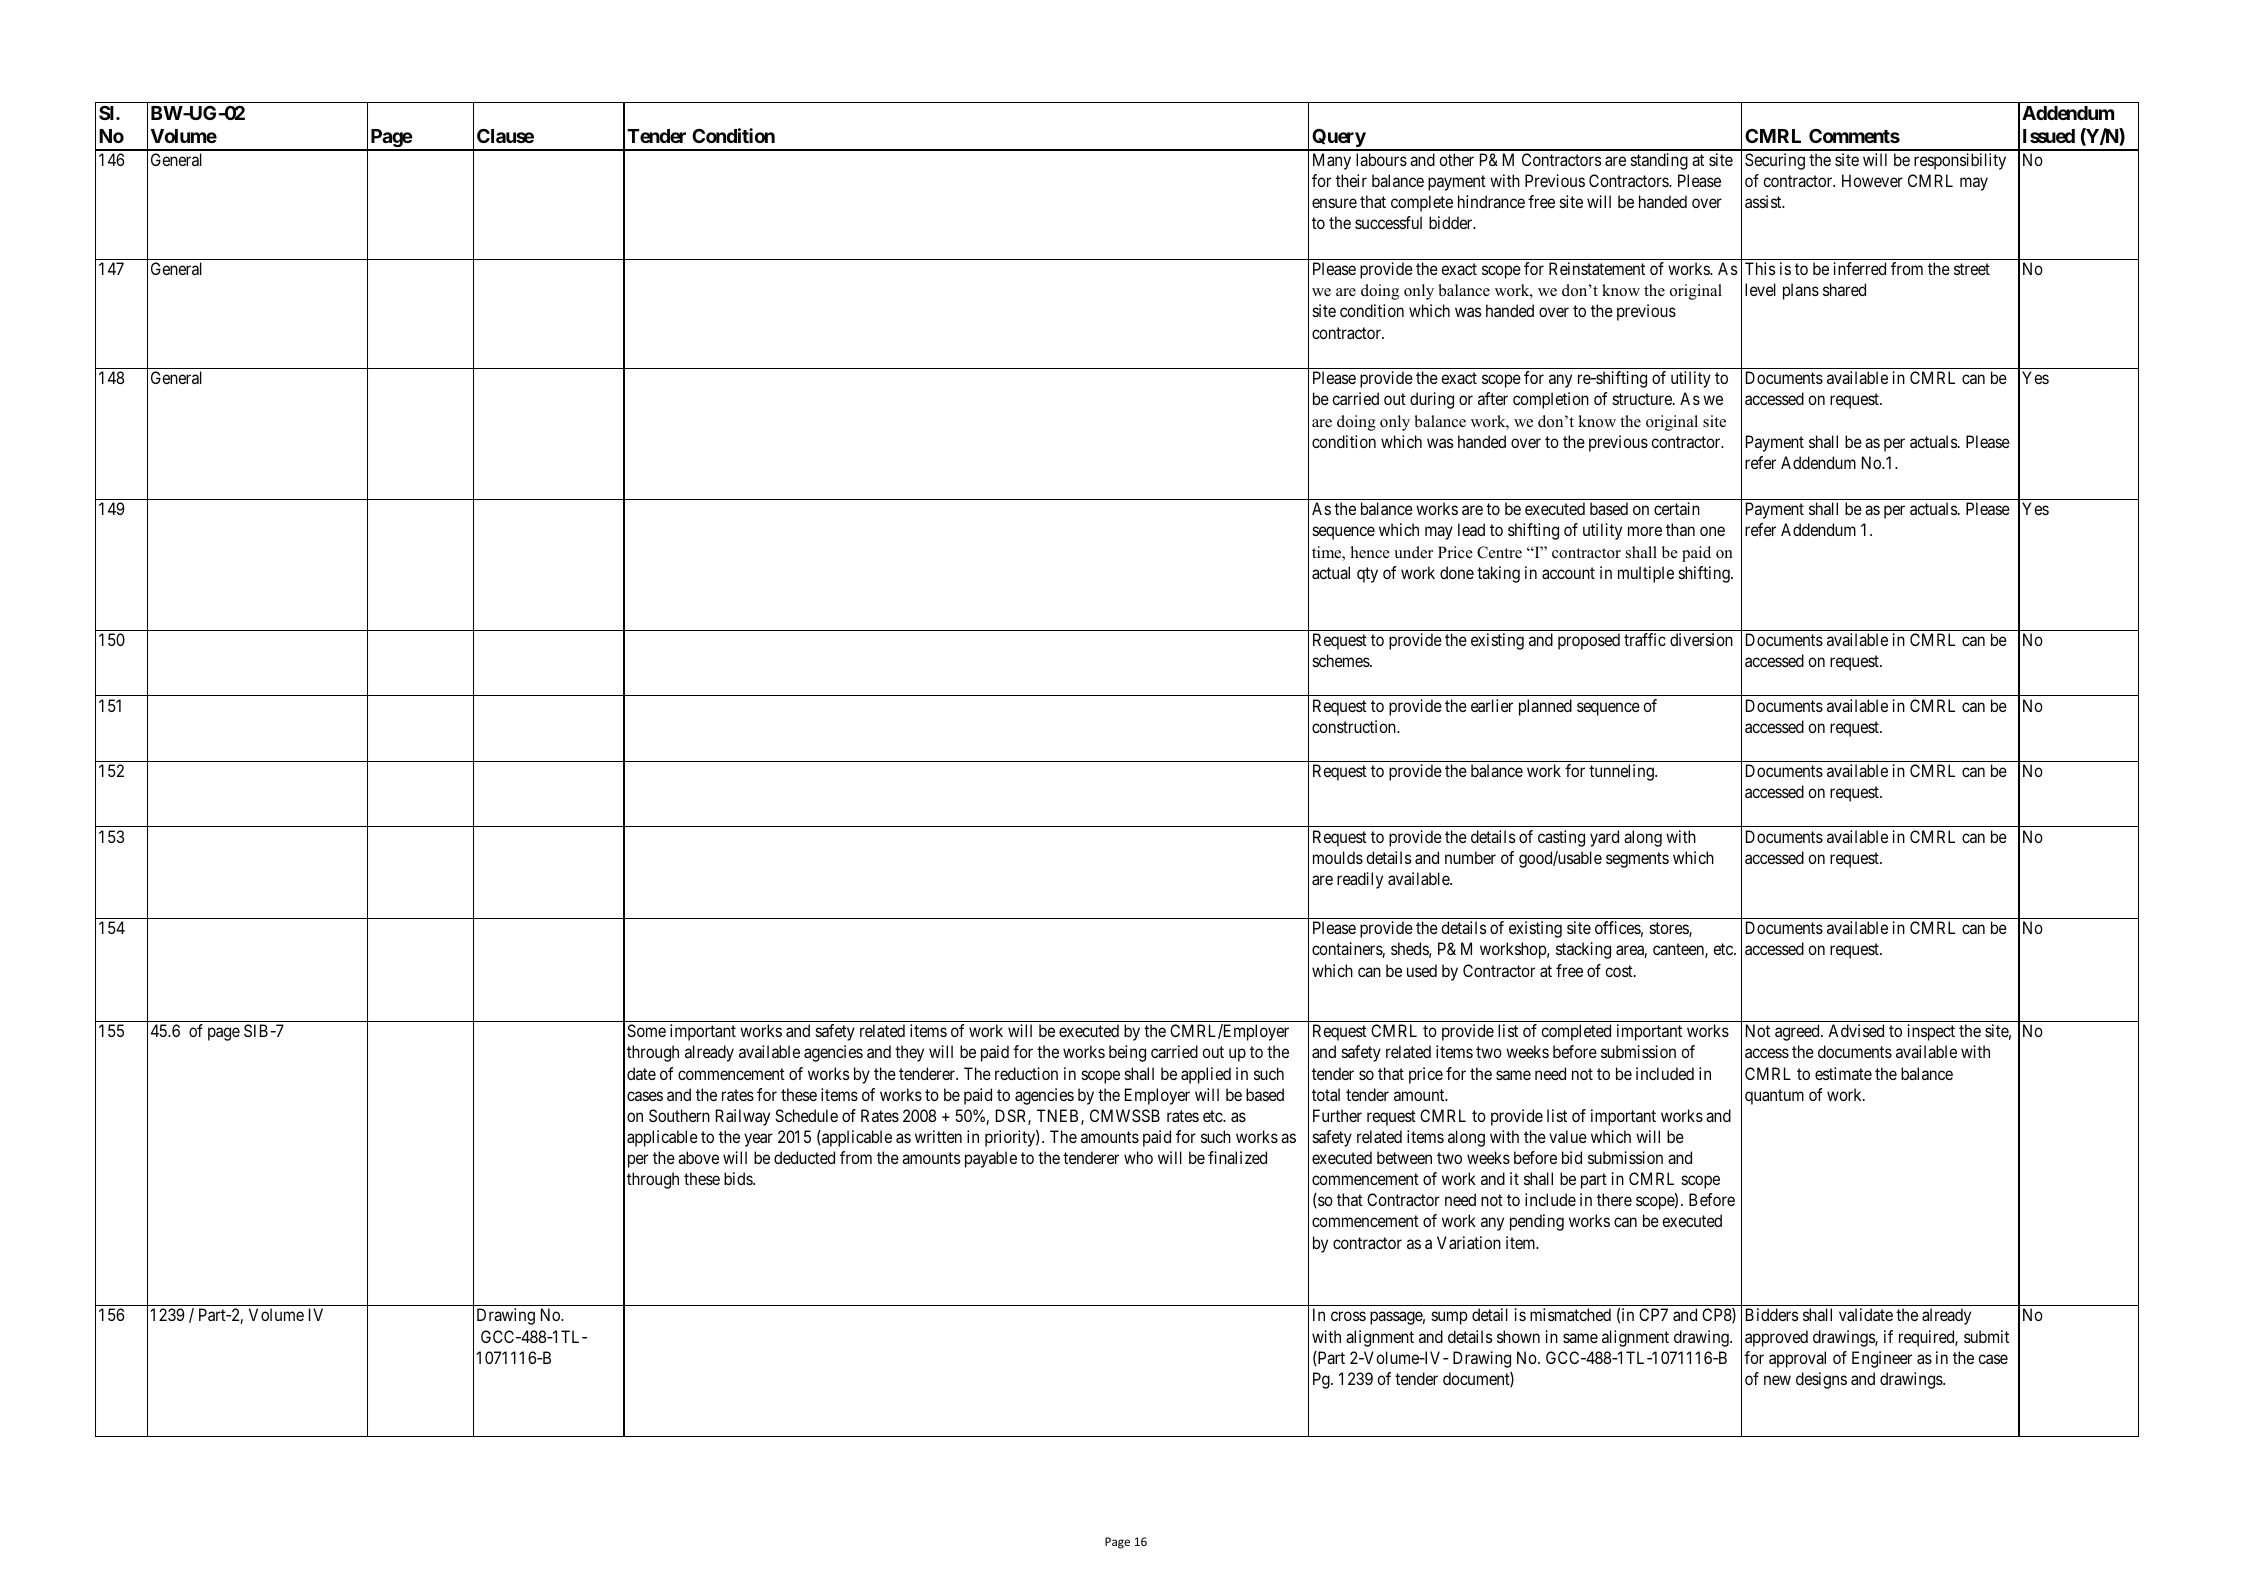 This image has height=1593, width=2253. What do you see at coordinates (1856, 1030) in the image?
I see `Advised` at bounding box center [1856, 1030].
